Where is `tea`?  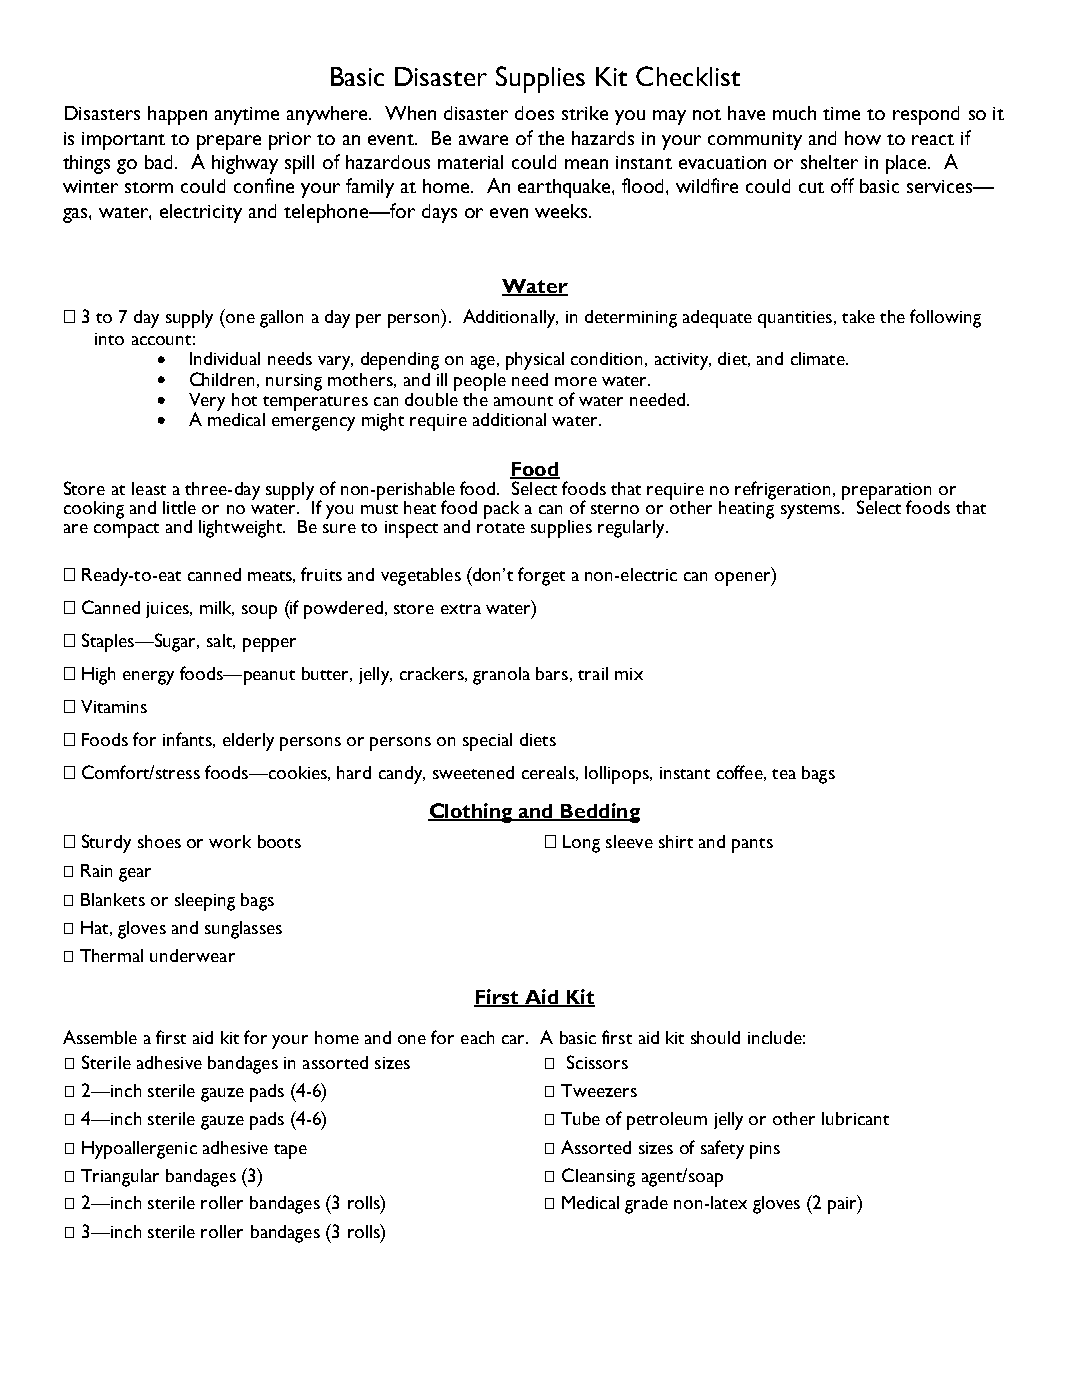 tea is located at coordinates (784, 774).
